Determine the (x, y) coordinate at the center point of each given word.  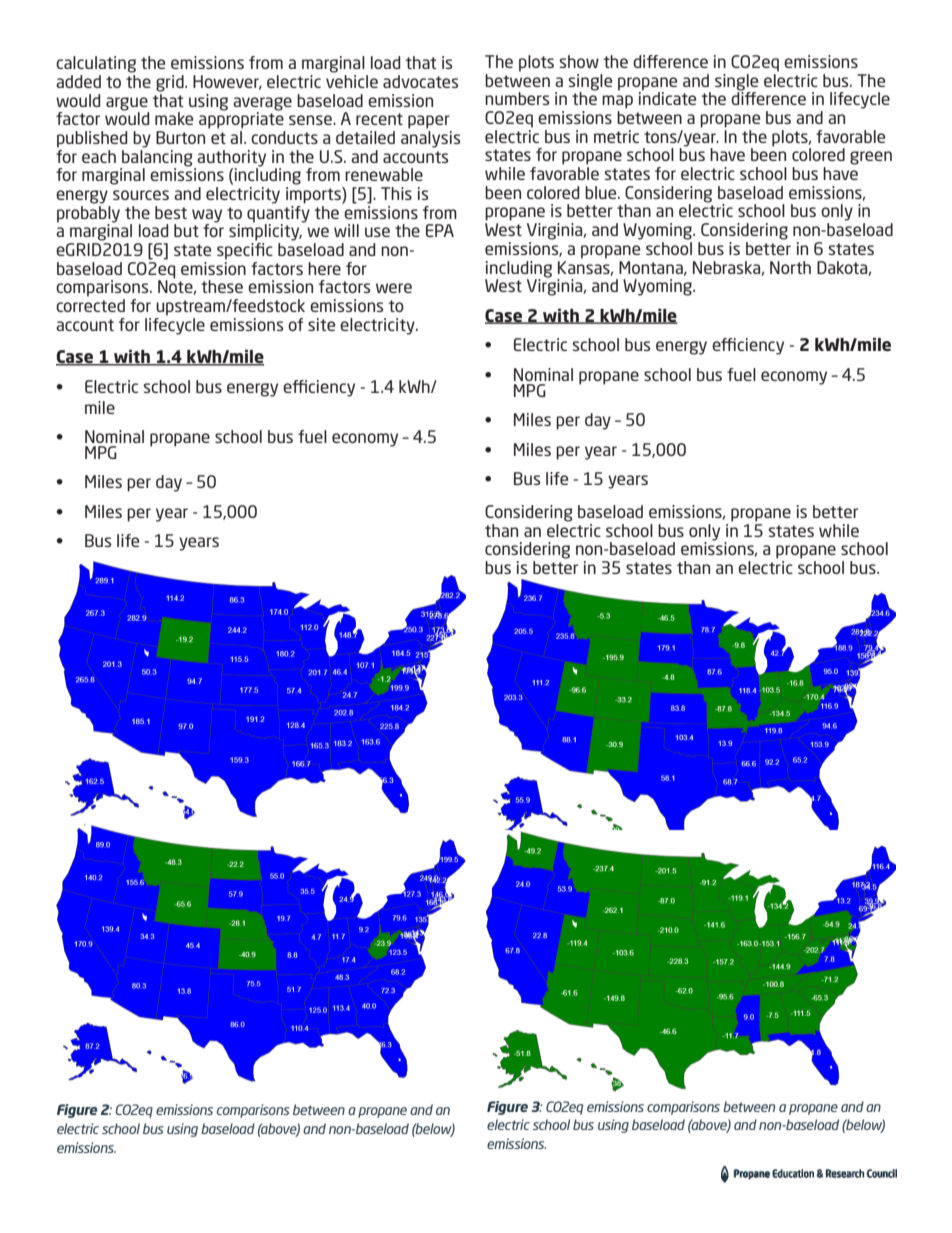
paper (429, 122)
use (377, 232)
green (871, 158)
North (790, 267)
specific (245, 250)
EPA (440, 230)
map (617, 102)
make (174, 118)
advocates (420, 81)
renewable (384, 174)
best (171, 212)
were (394, 288)
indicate (667, 97)
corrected (90, 305)
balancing (157, 157)
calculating (96, 64)
